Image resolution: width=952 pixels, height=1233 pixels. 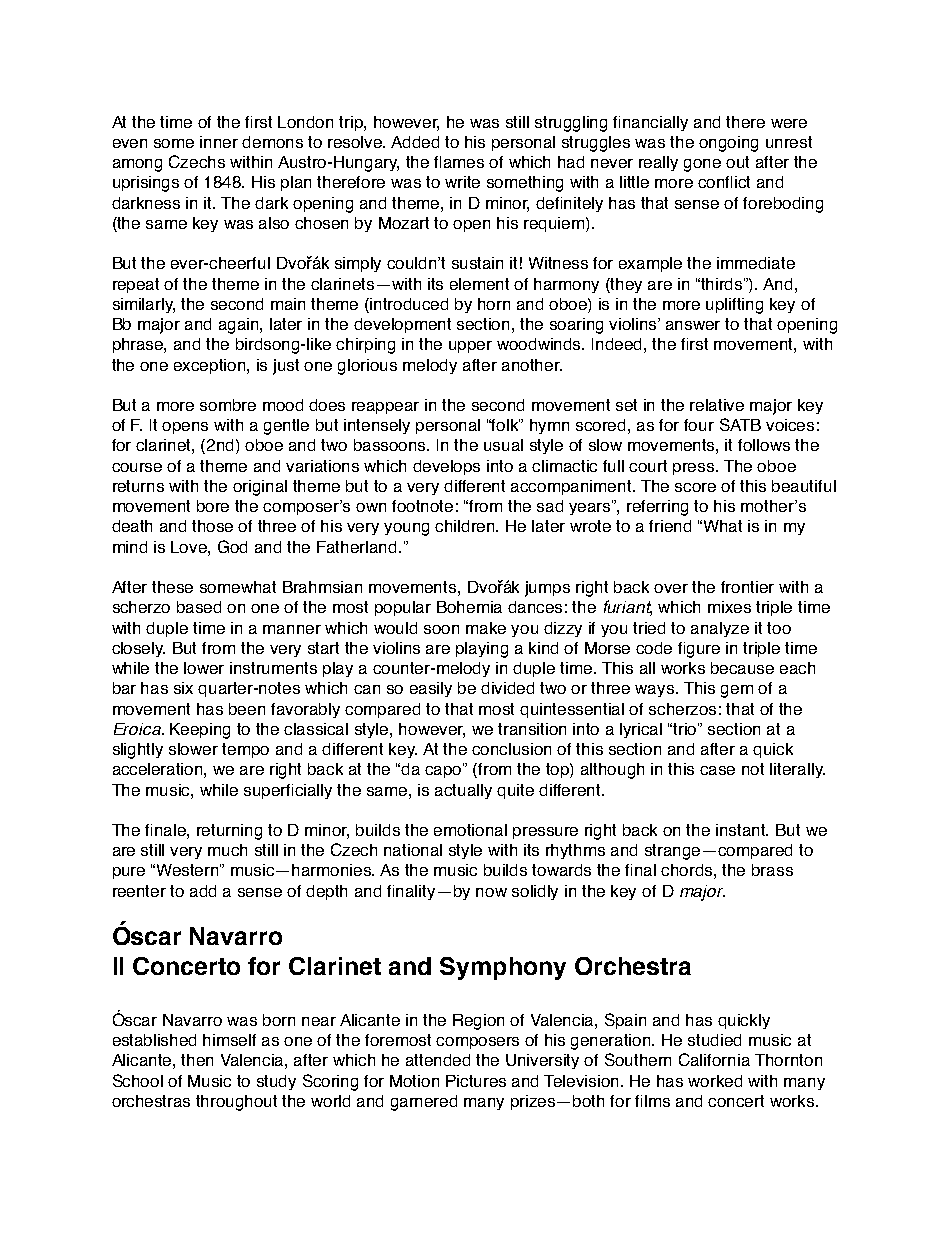 What do you see at coordinates (728, 144) in the screenshot?
I see `ongoing` at bounding box center [728, 144].
